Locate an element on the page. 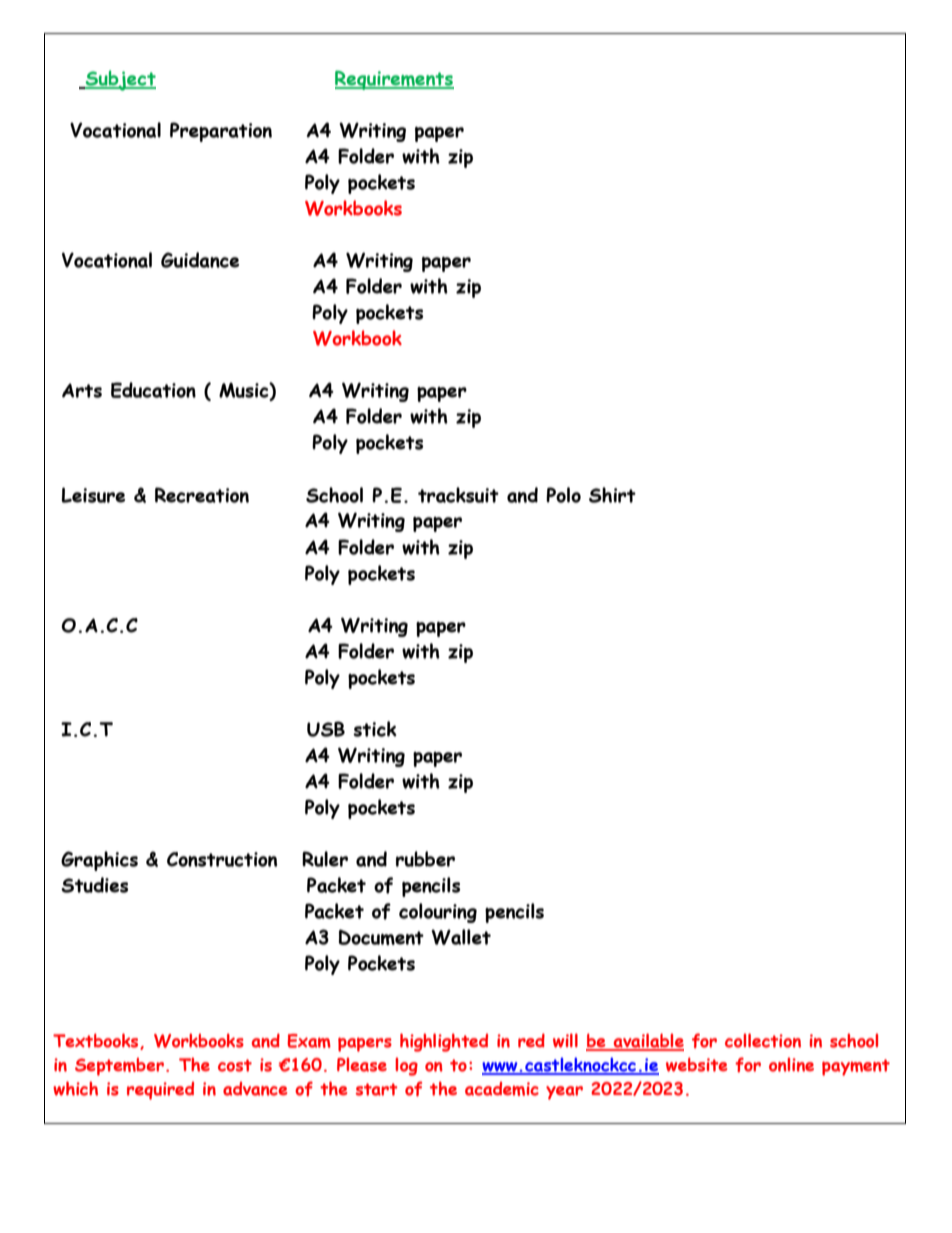  Requirements is located at coordinates (394, 80).
